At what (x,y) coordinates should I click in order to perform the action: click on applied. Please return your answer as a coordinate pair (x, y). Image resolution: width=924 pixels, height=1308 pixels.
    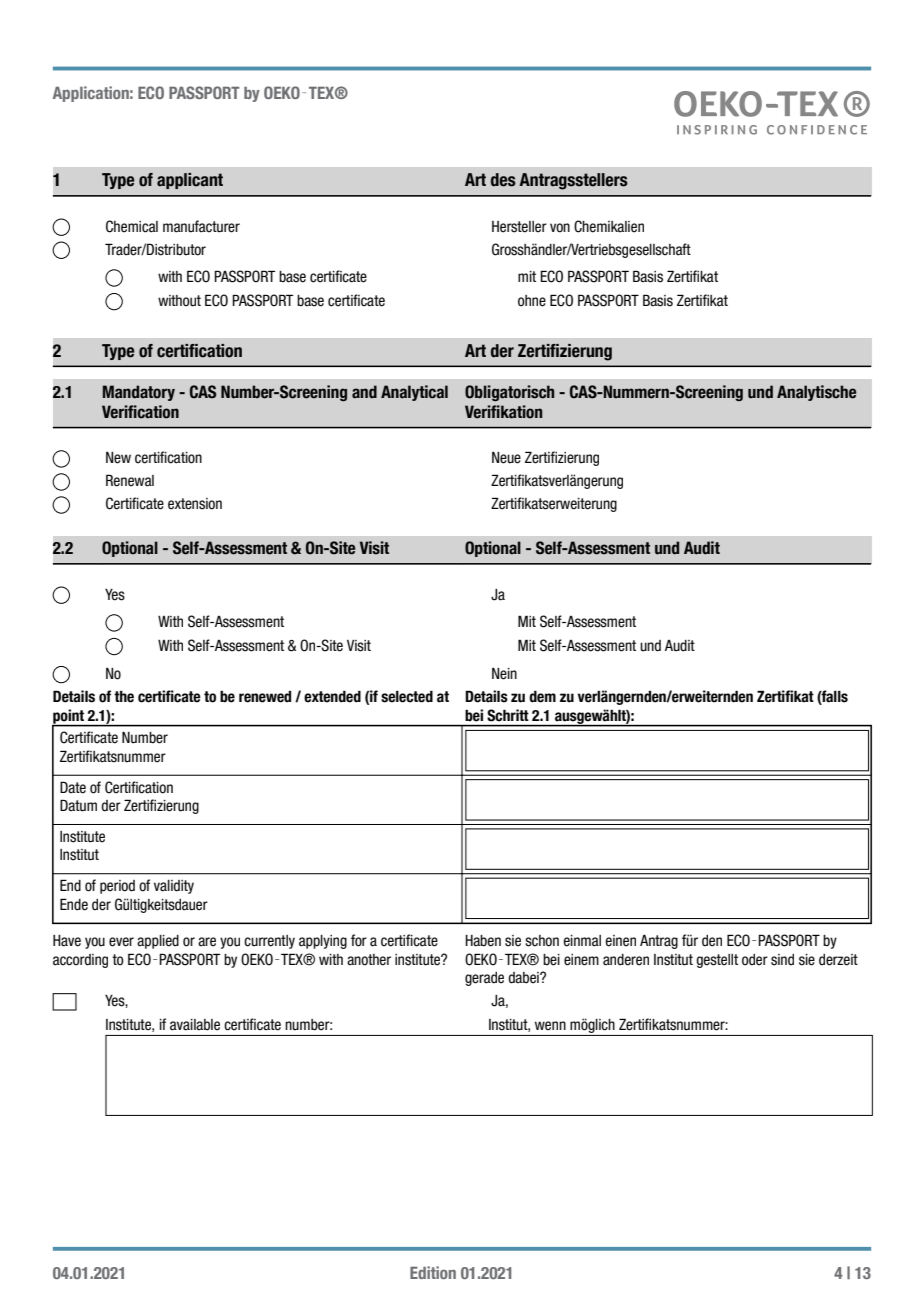
    Looking at the image, I should click on (158, 942).
